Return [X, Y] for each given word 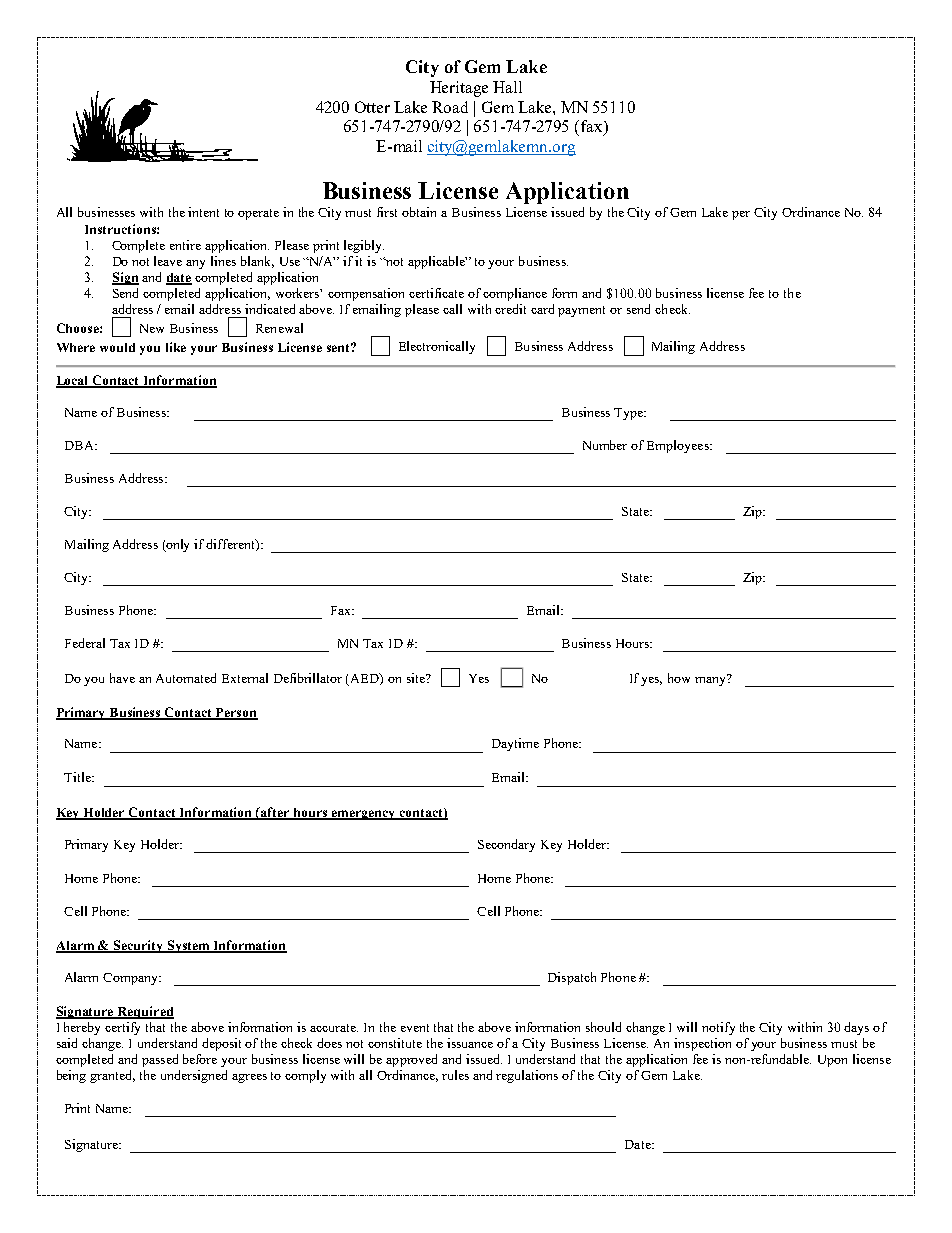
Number [605, 445]
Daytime [515, 744]
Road [450, 107]
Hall [507, 87]
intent [203, 212]
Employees [679, 446]
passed [160, 1060]
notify [718, 1028]
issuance [470, 1043]
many [711, 680]
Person [236, 713]
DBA [80, 445]
